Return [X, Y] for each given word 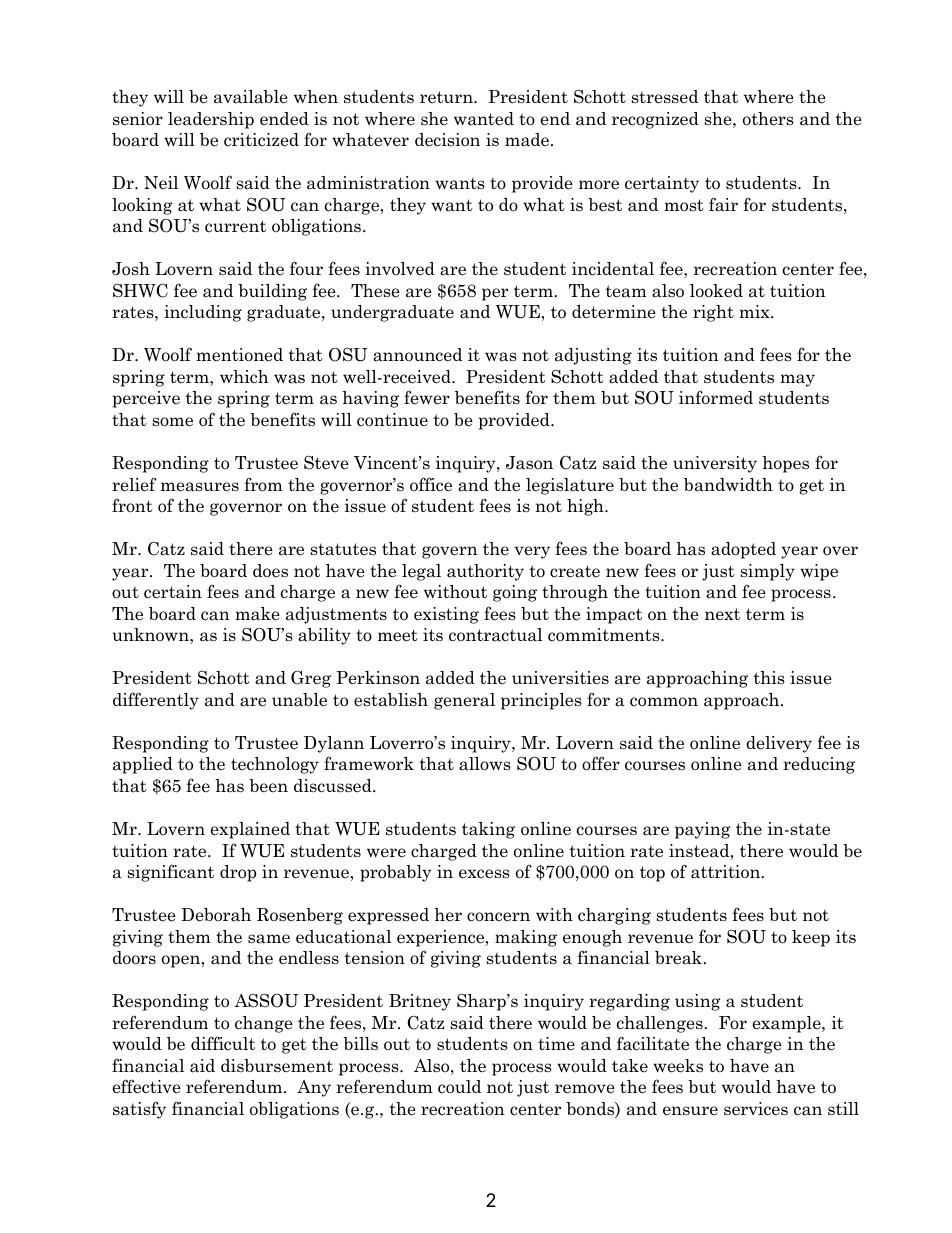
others [768, 119]
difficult [223, 1043]
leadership [211, 120]
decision [447, 140]
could [459, 1087]
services [756, 1109]
